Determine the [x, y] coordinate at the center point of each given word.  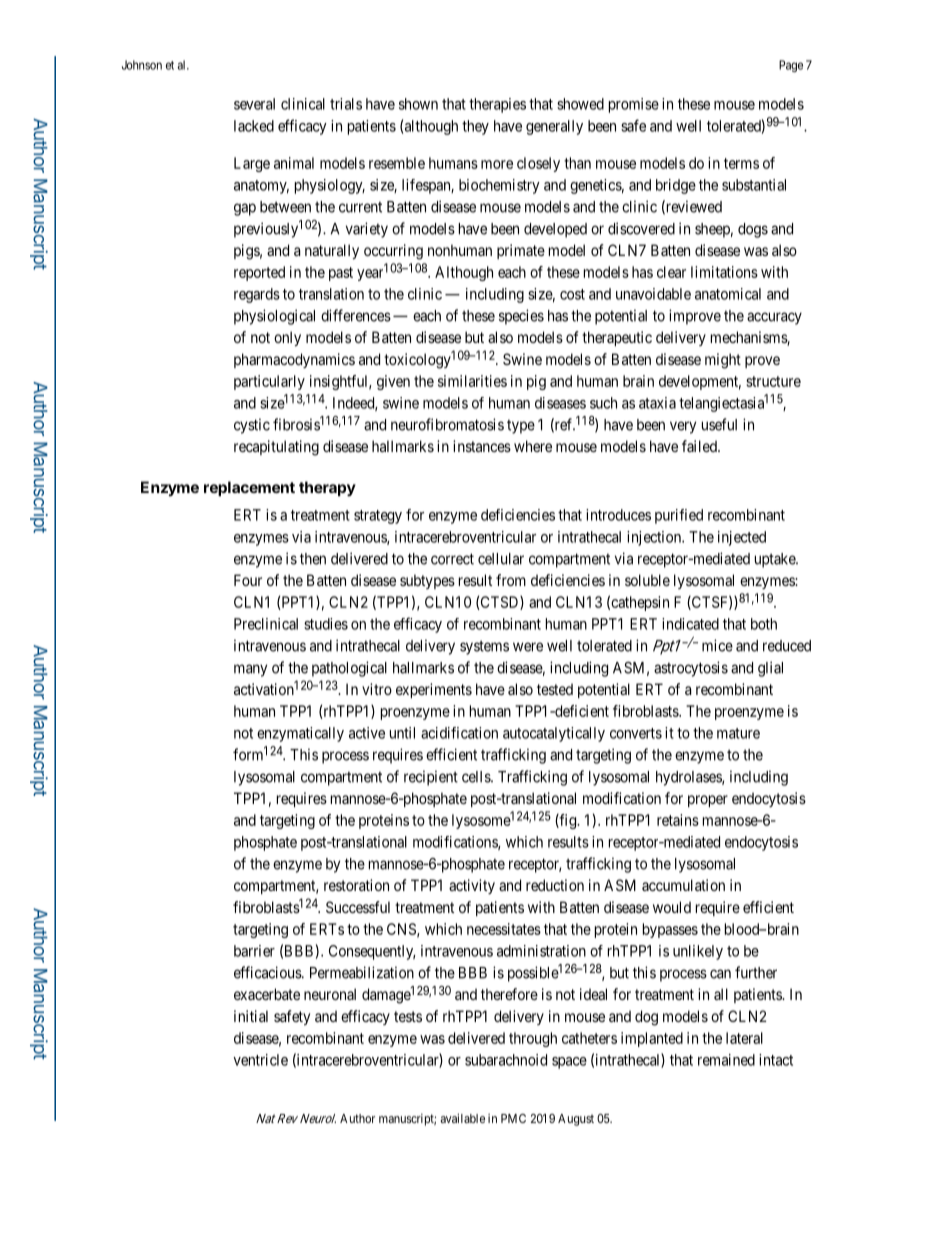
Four [248, 580]
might [723, 361]
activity [472, 886]
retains [678, 820]
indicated [690, 624]
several [254, 104]
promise [634, 105]
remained [726, 1060]
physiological [274, 317]
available [463, 1118]
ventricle [260, 1060]
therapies [497, 105]
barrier [254, 951]
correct [452, 559]
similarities [472, 381]
